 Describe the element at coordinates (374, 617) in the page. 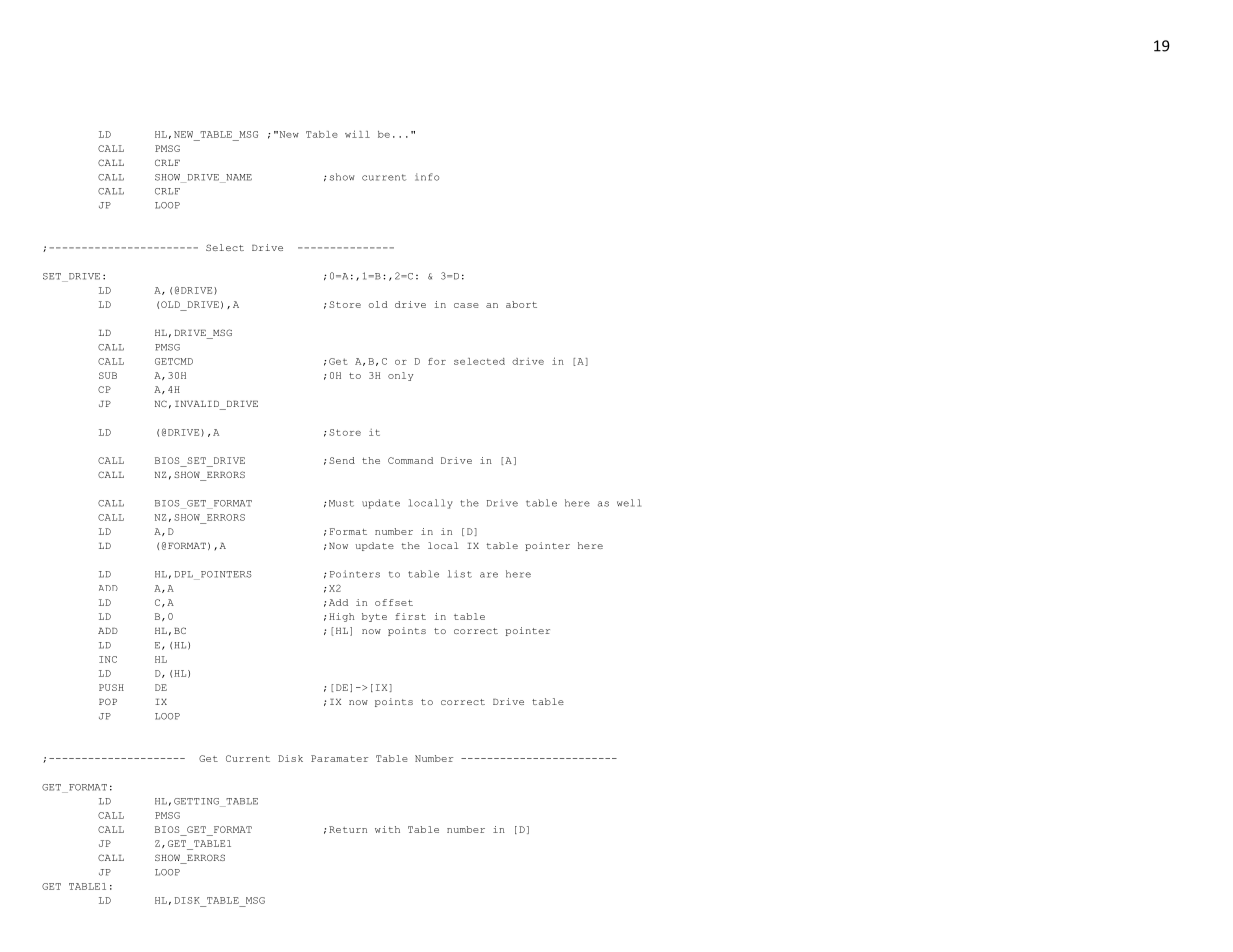

I see `byte` at that location.
